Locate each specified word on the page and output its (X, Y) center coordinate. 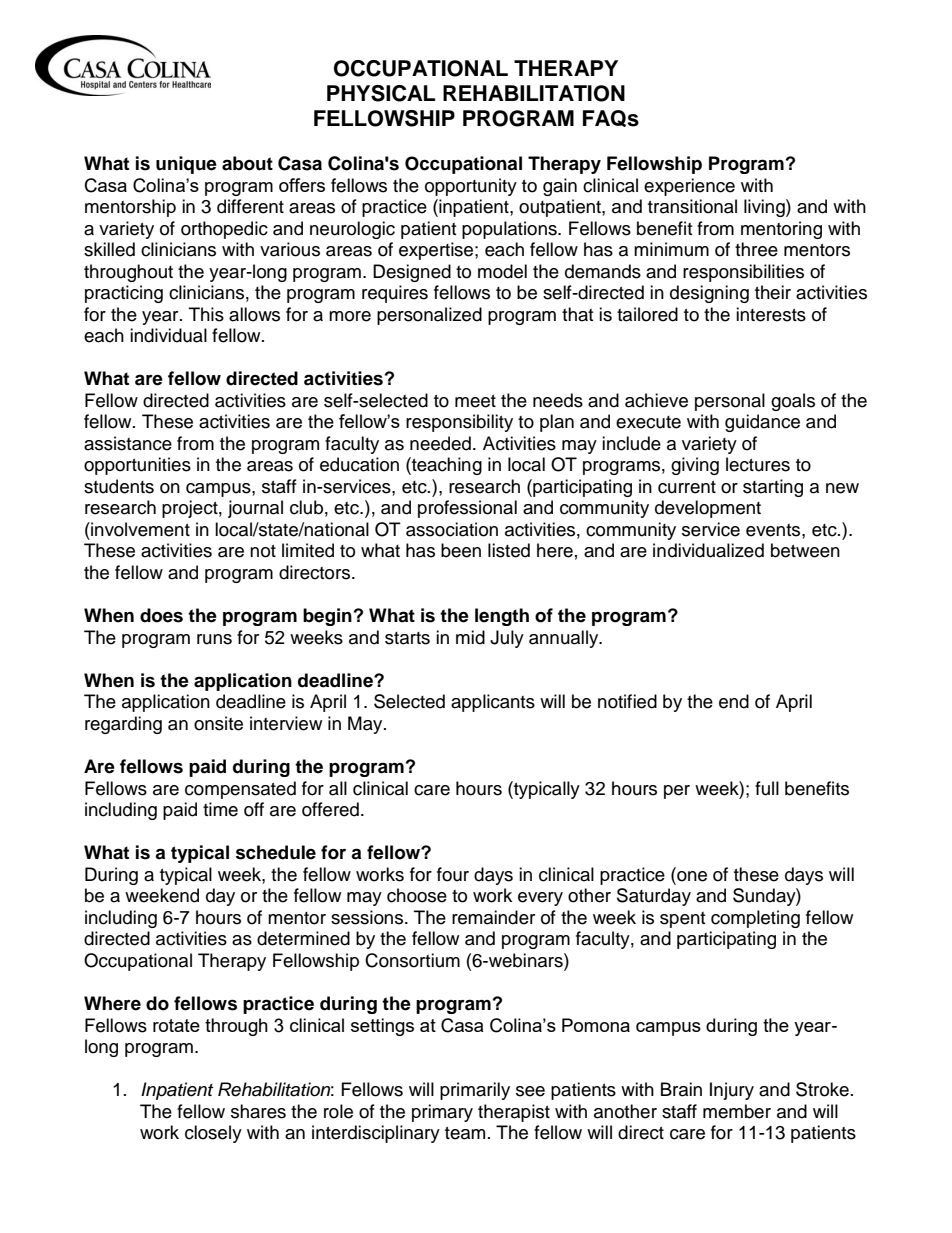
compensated (240, 790)
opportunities (137, 466)
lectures (758, 464)
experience (689, 187)
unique (186, 165)
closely (213, 1134)
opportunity (471, 187)
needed (440, 443)
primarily (475, 1091)
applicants (493, 703)
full (767, 788)
